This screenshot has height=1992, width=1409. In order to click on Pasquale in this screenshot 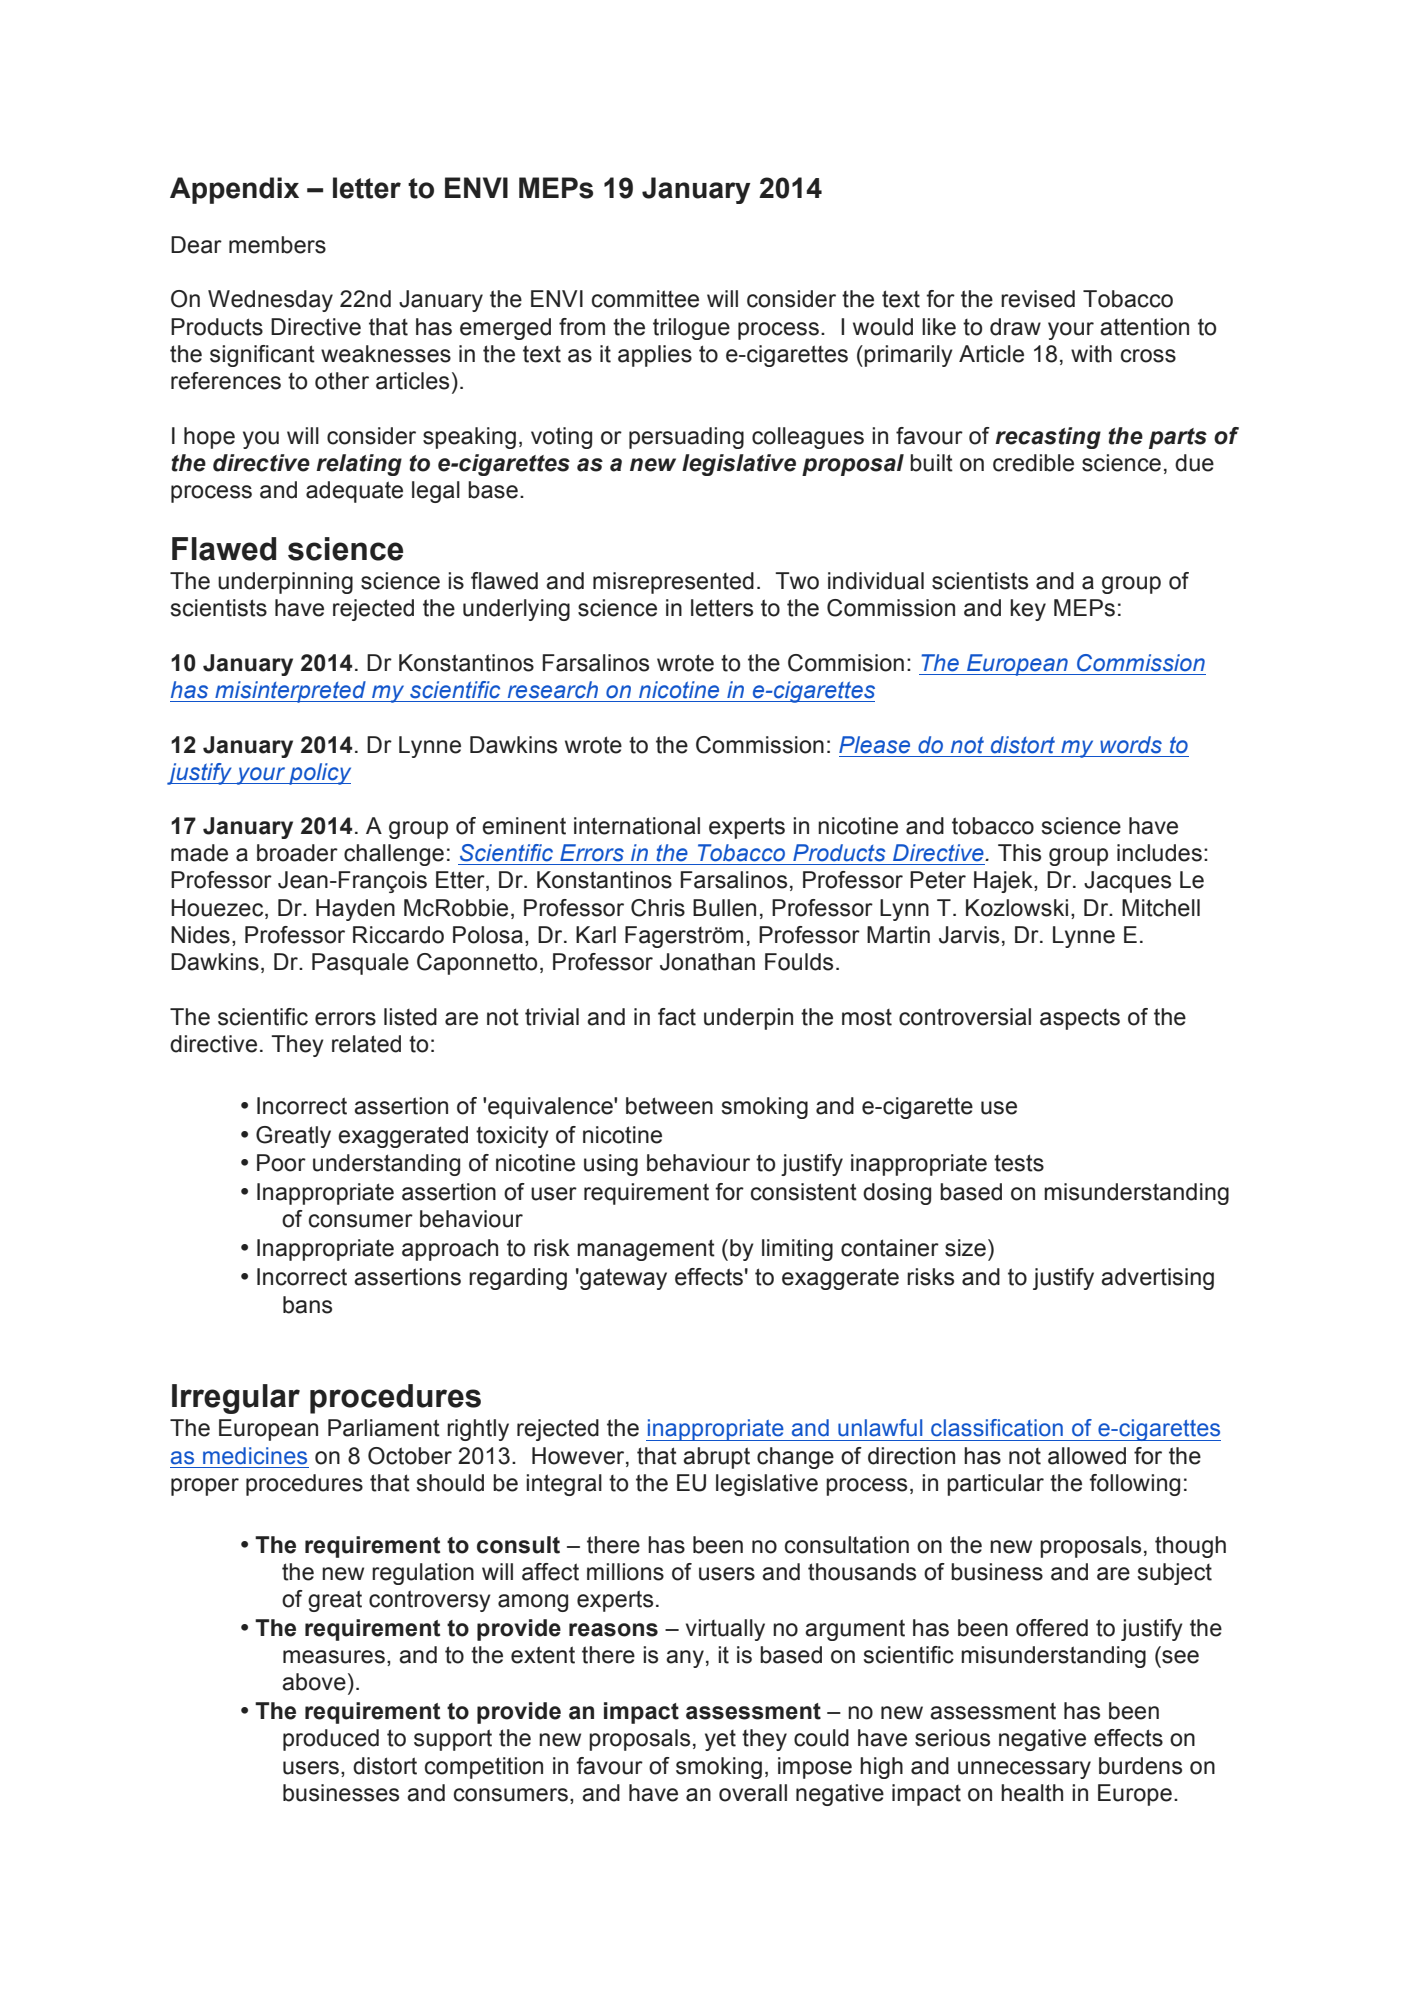, I will do `click(360, 964)`.
